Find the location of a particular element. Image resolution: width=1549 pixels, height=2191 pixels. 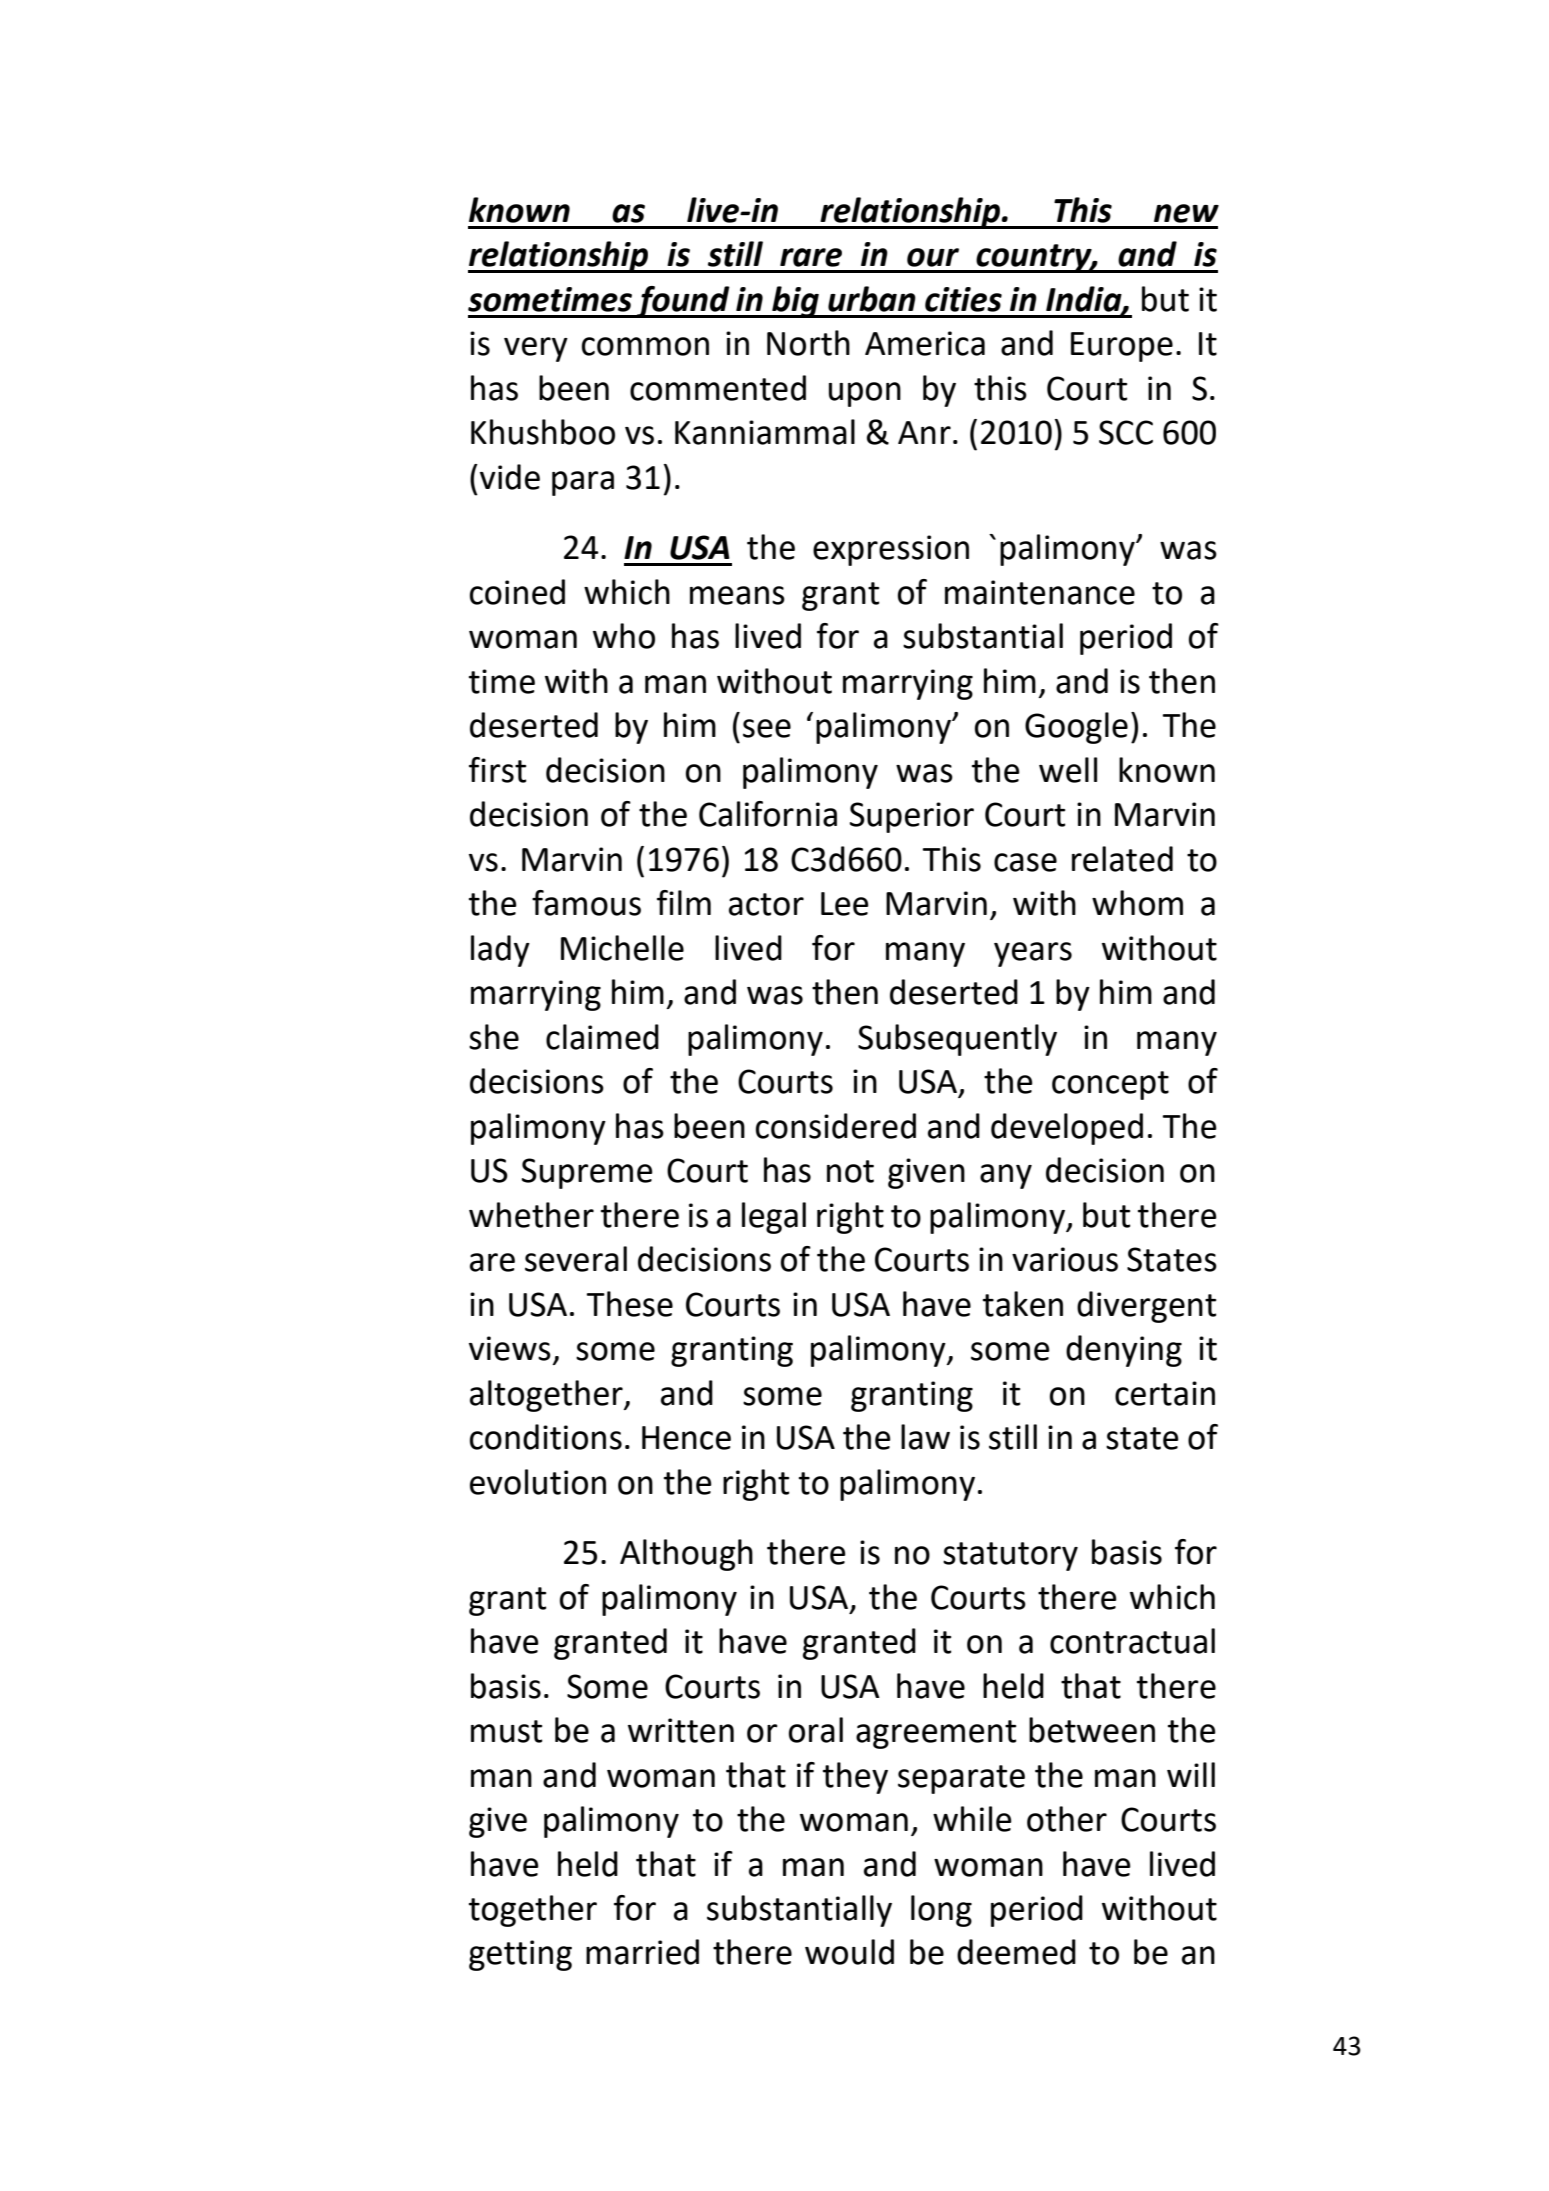

considered is located at coordinates (836, 1126).
